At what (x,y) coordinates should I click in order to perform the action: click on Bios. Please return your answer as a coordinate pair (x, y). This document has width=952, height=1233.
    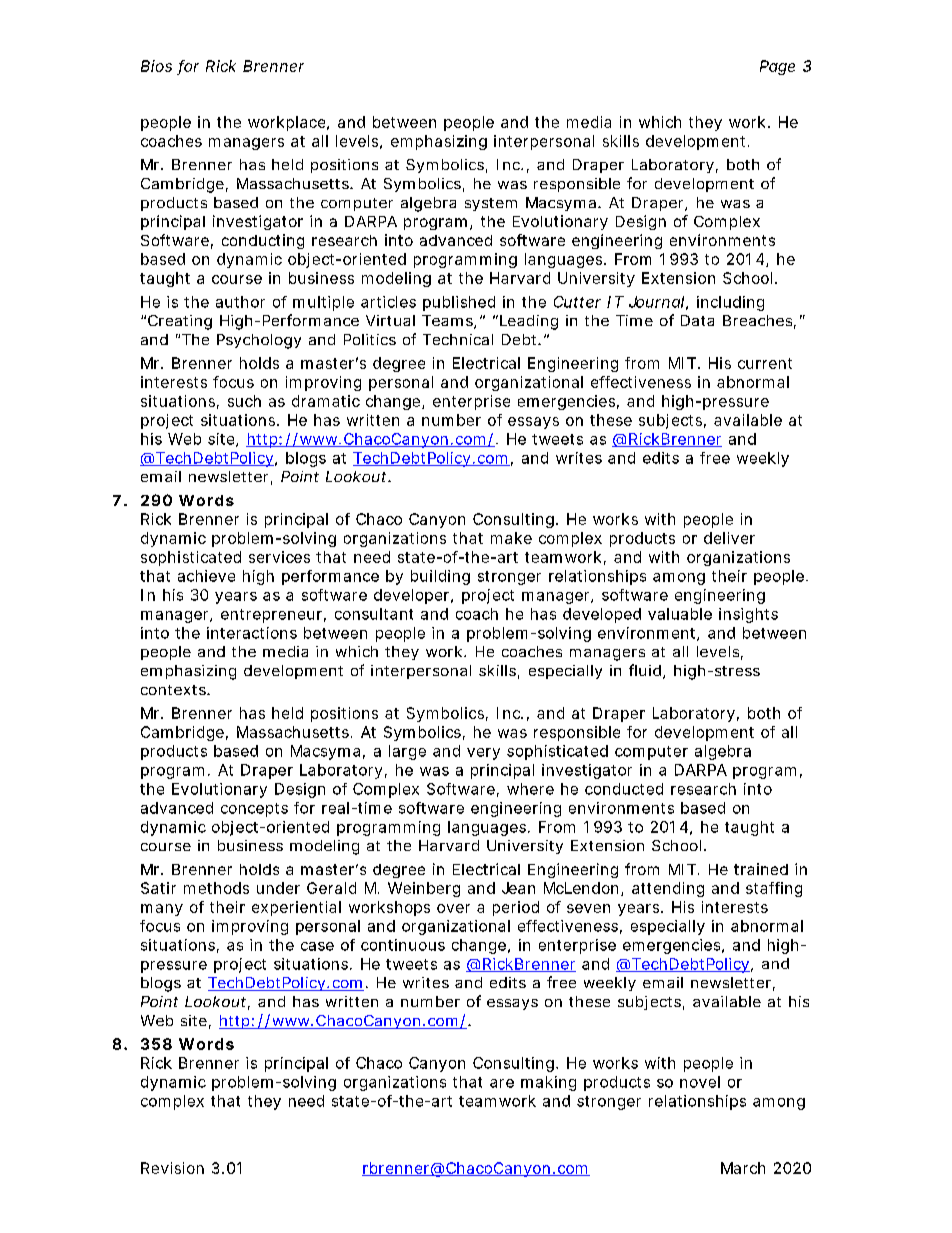
    Looking at the image, I should click on (156, 66).
